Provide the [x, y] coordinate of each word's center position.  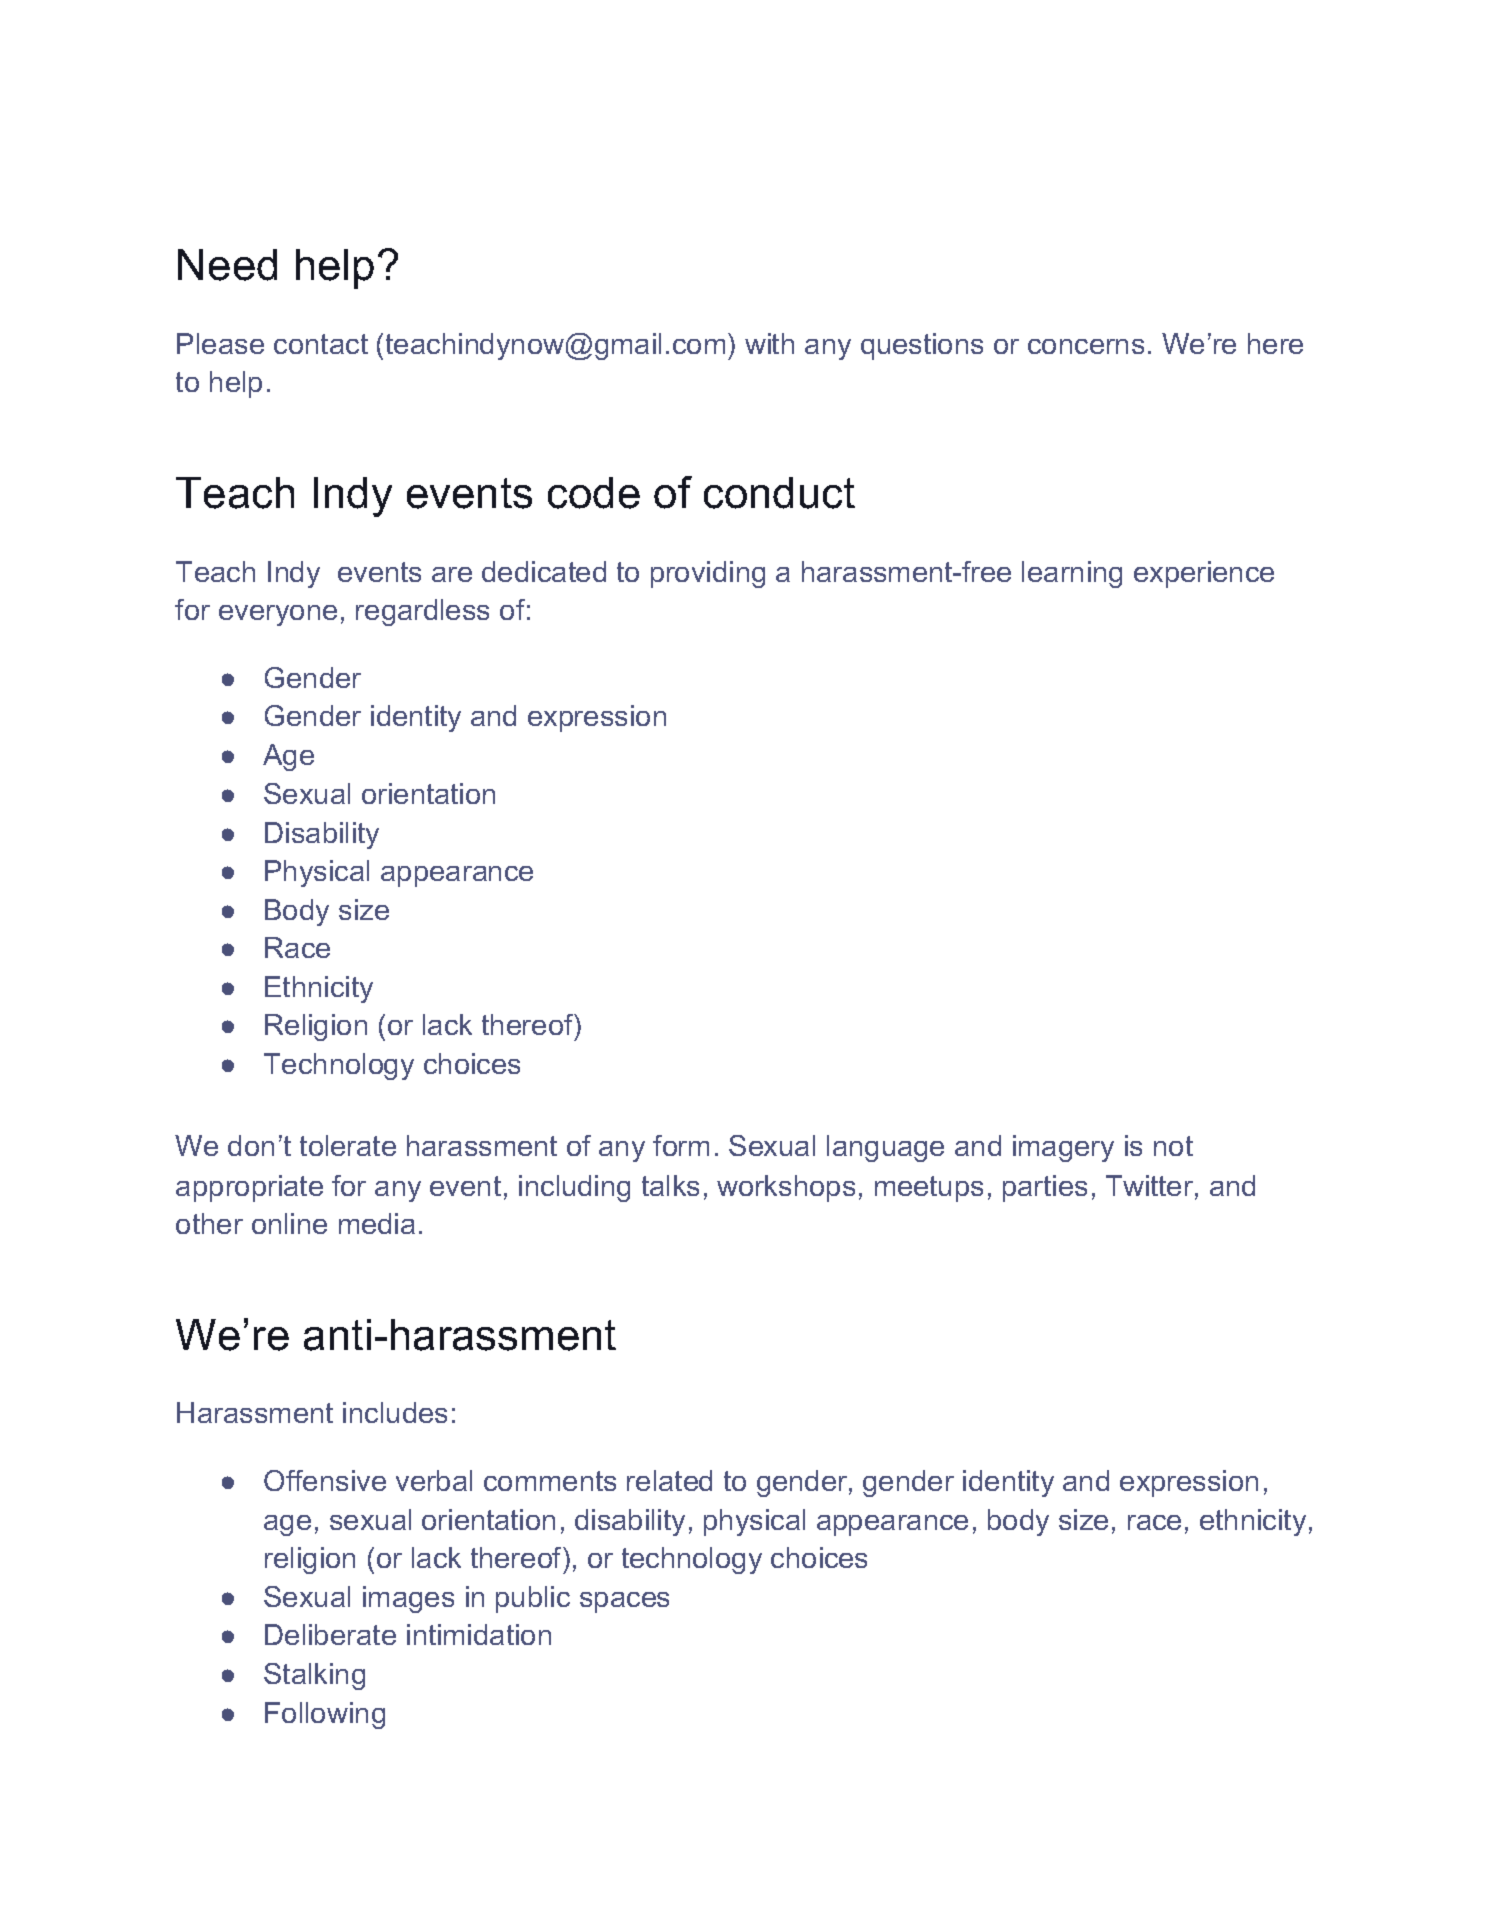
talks [670, 1185]
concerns [1086, 346]
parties [1045, 1188]
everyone [278, 615]
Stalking [314, 1676]
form [681, 1145]
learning [1072, 574]
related [669, 1480]
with [769, 343]
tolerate [348, 1145]
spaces [624, 1602]
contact [321, 344]
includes [395, 1412]
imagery [1063, 1148]
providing [708, 574]
